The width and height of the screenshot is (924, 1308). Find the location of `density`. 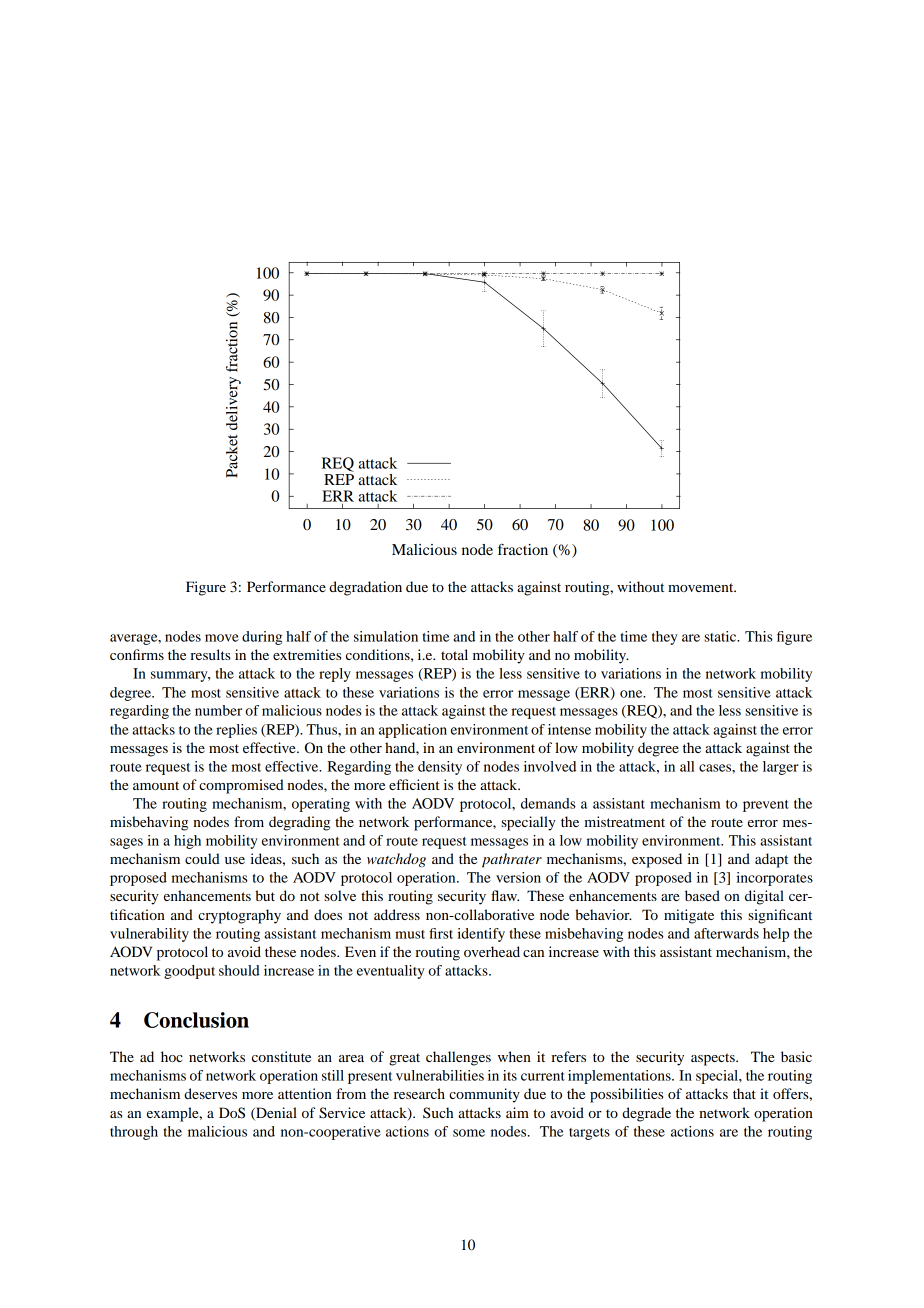

density is located at coordinates (440, 768).
